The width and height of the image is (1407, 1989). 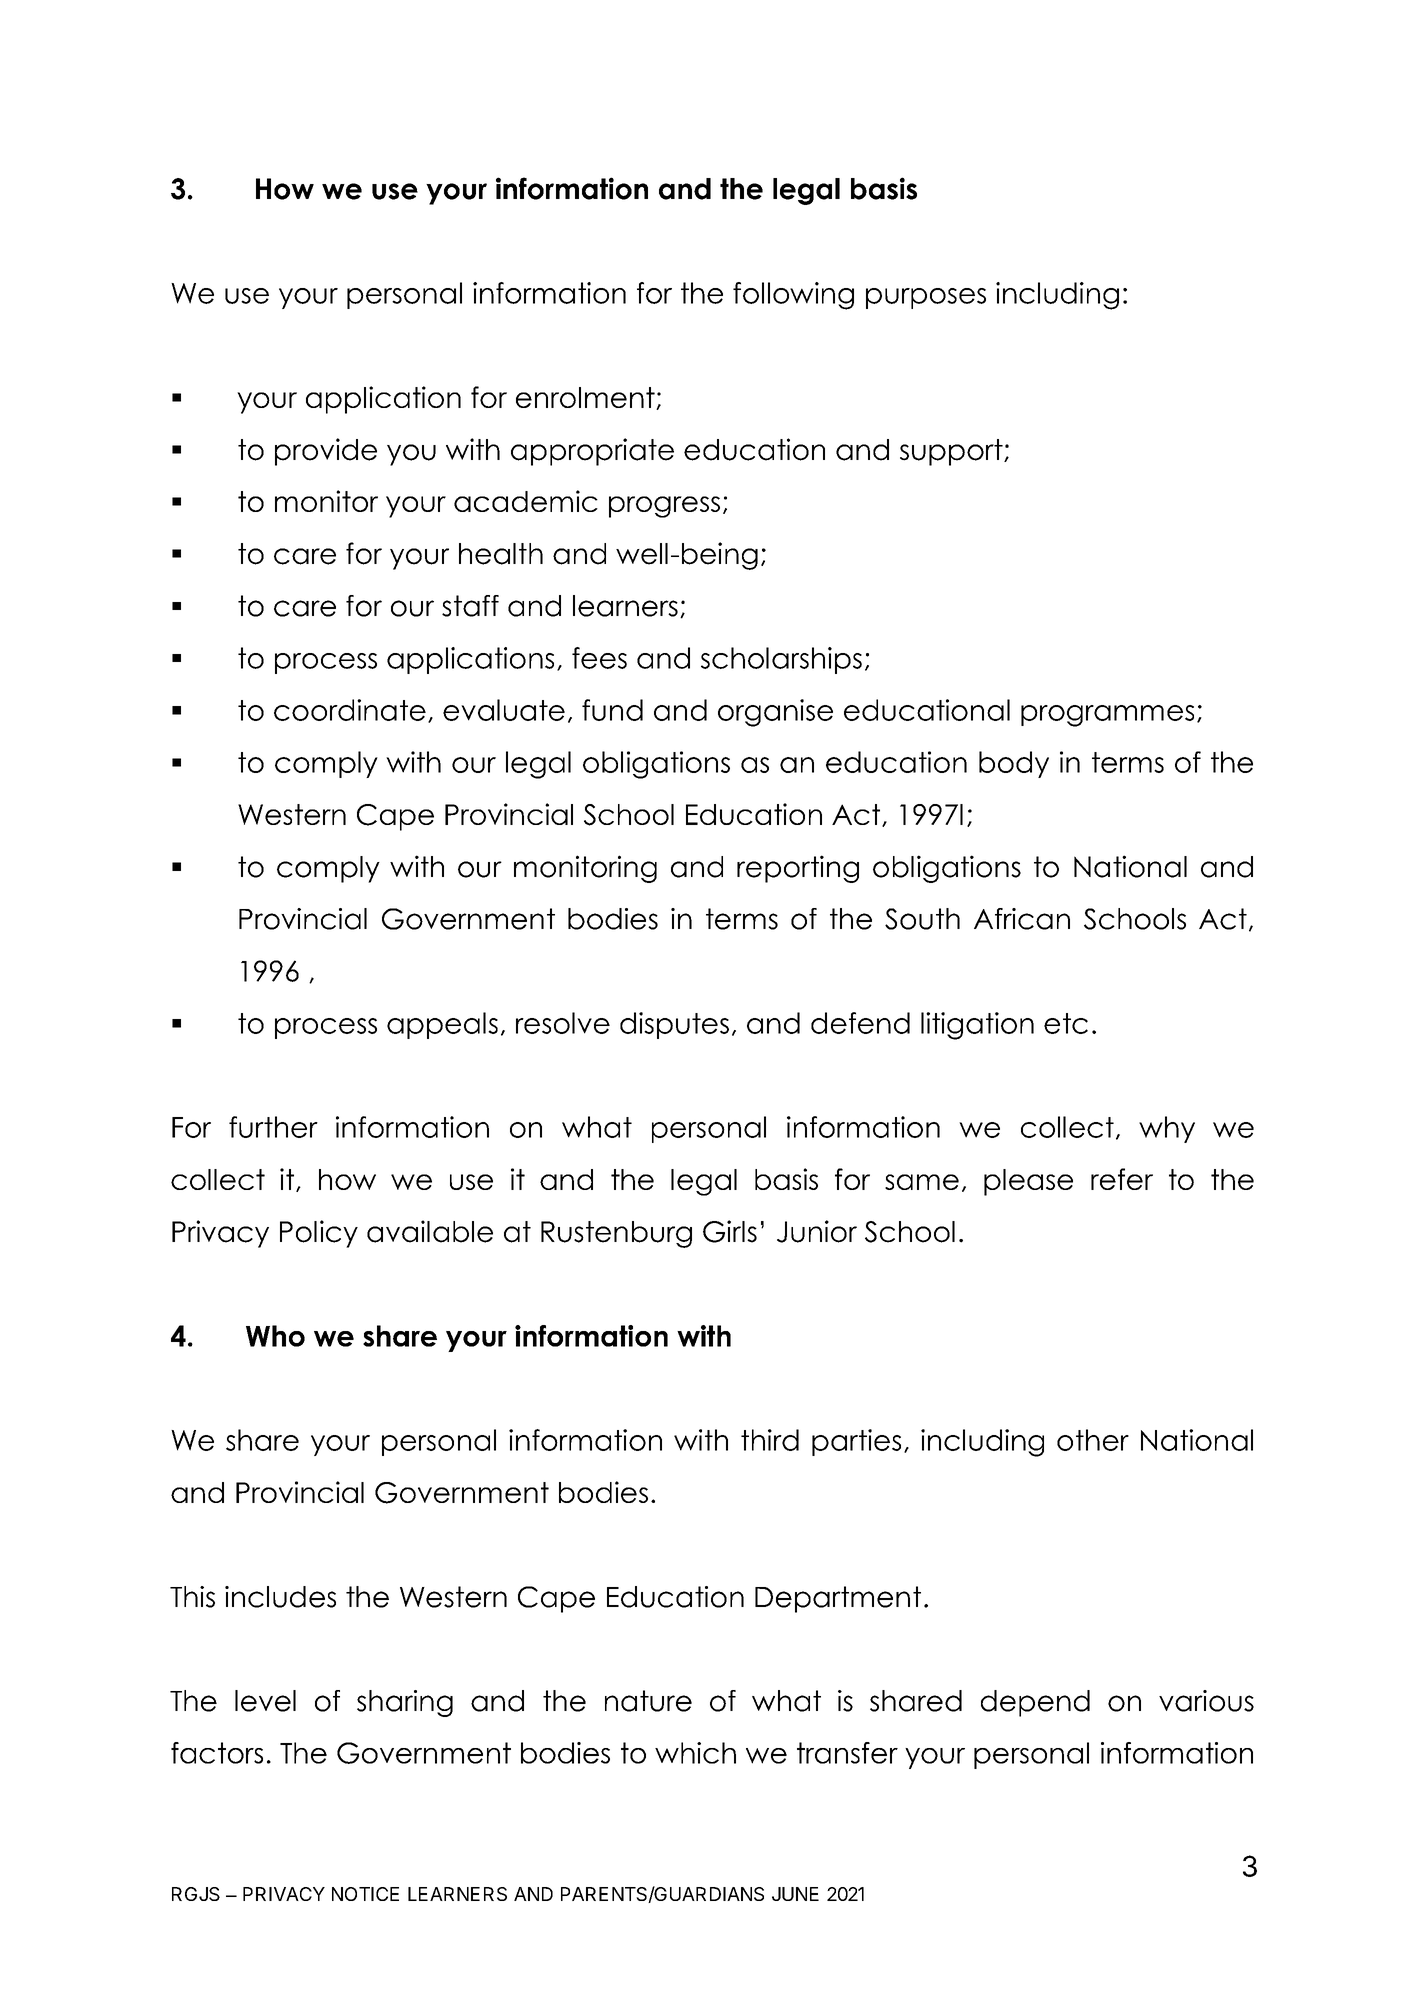 What do you see at coordinates (1107, 716) in the image?
I see `programmes` at bounding box center [1107, 716].
